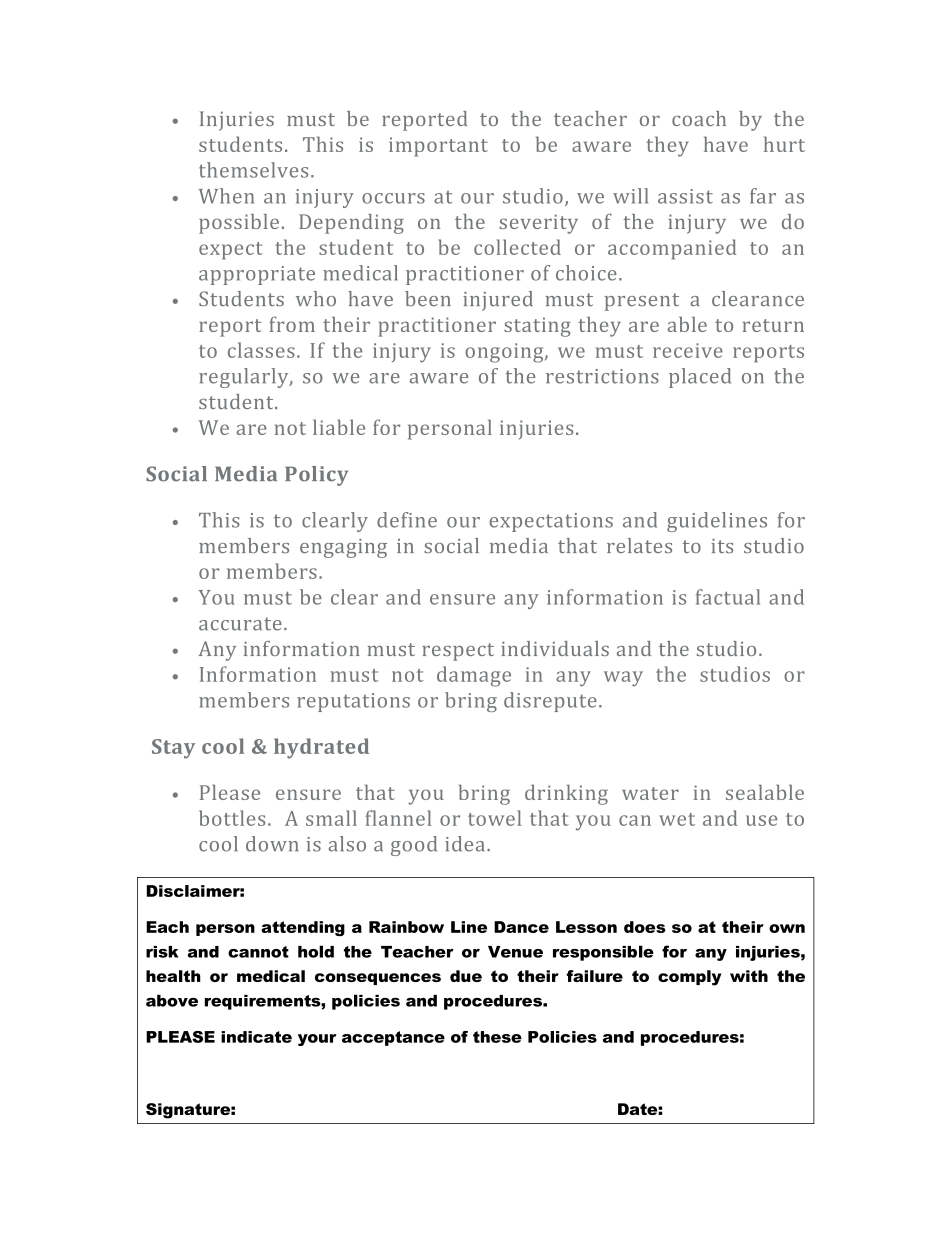 This image has width=952, height=1233. What do you see at coordinates (458, 652) in the image?
I see `respect` at bounding box center [458, 652].
